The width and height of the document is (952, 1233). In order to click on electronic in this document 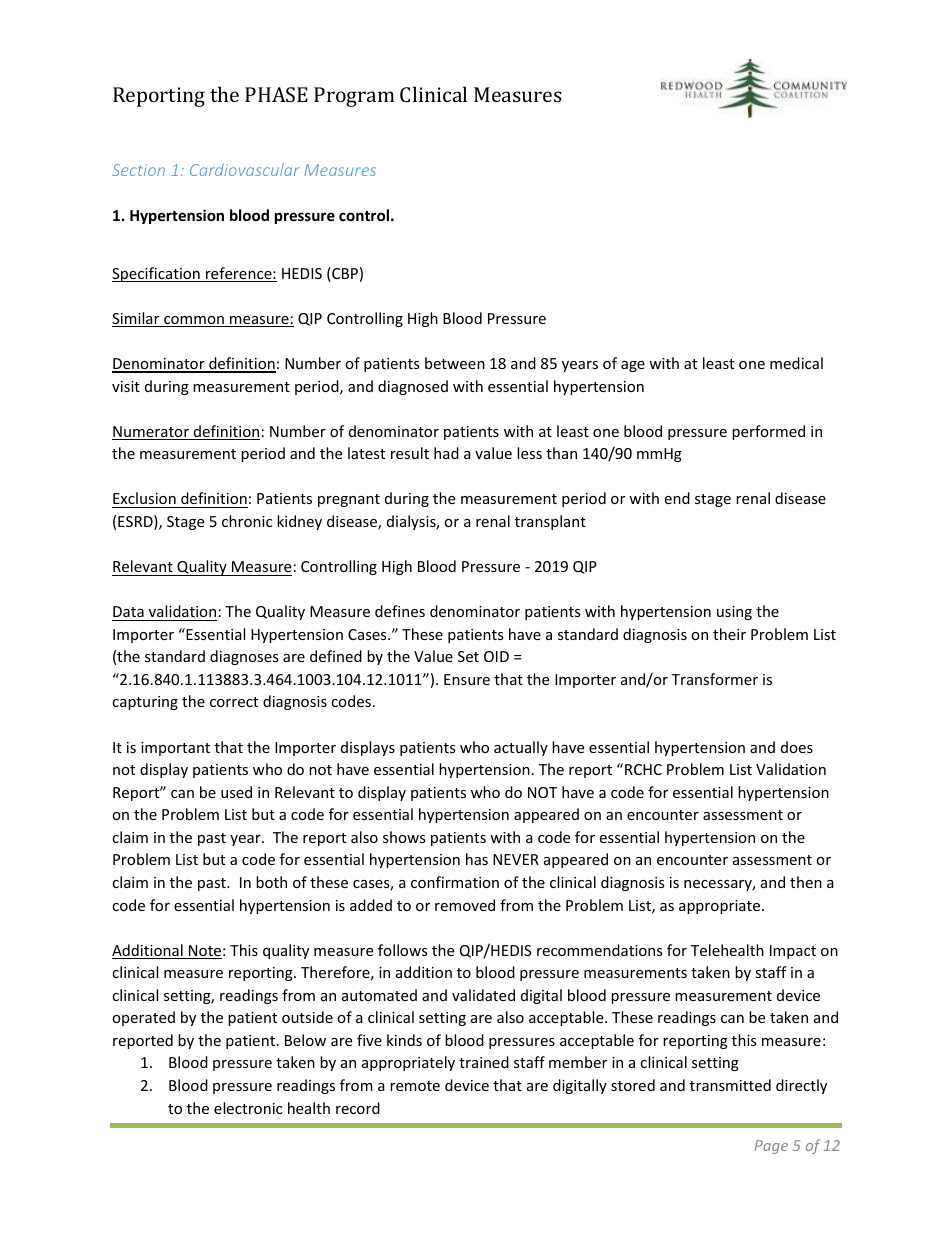, I will do `click(248, 1108)`.
